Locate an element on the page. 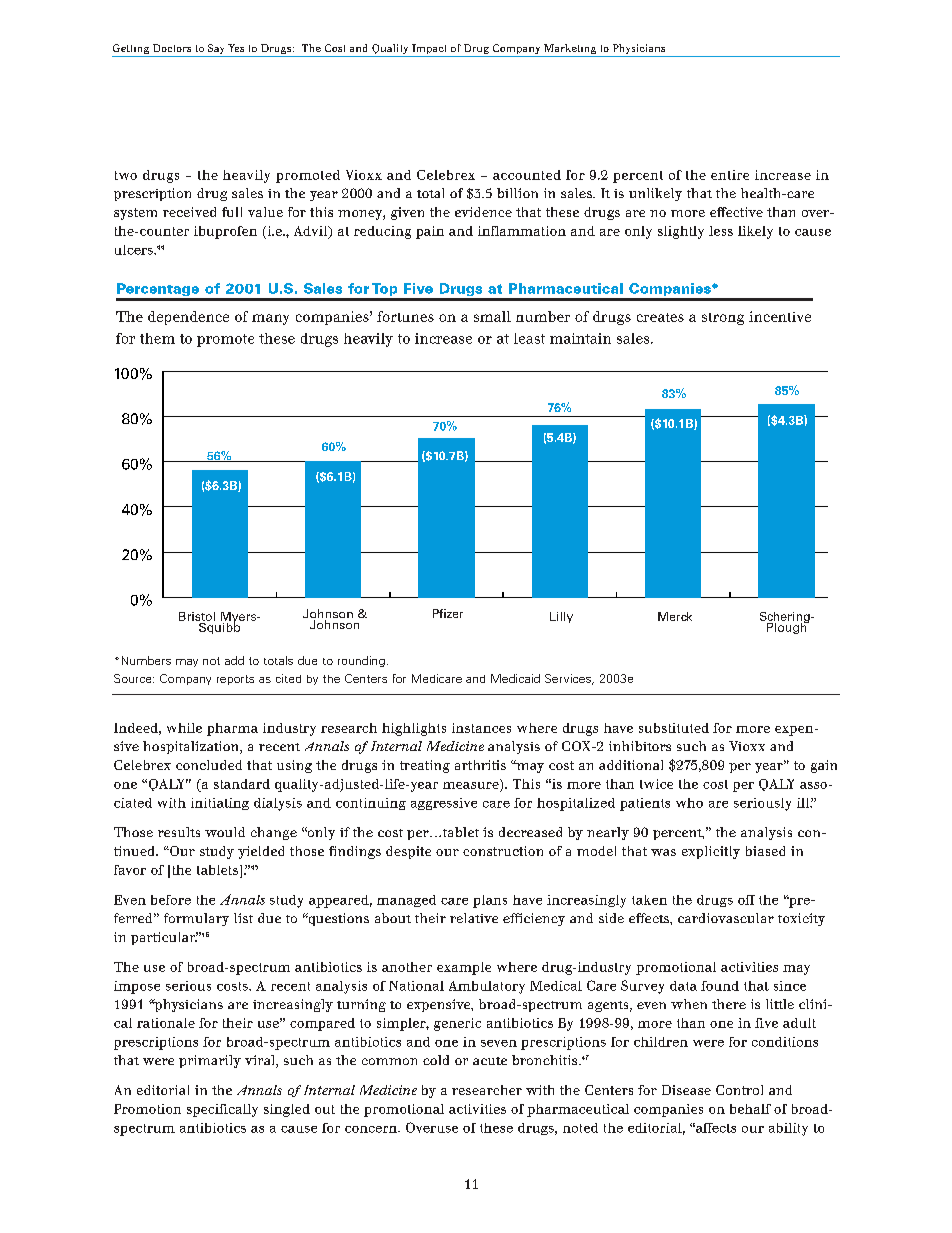 The width and height of the page is (952, 1233). small is located at coordinates (492, 316).
